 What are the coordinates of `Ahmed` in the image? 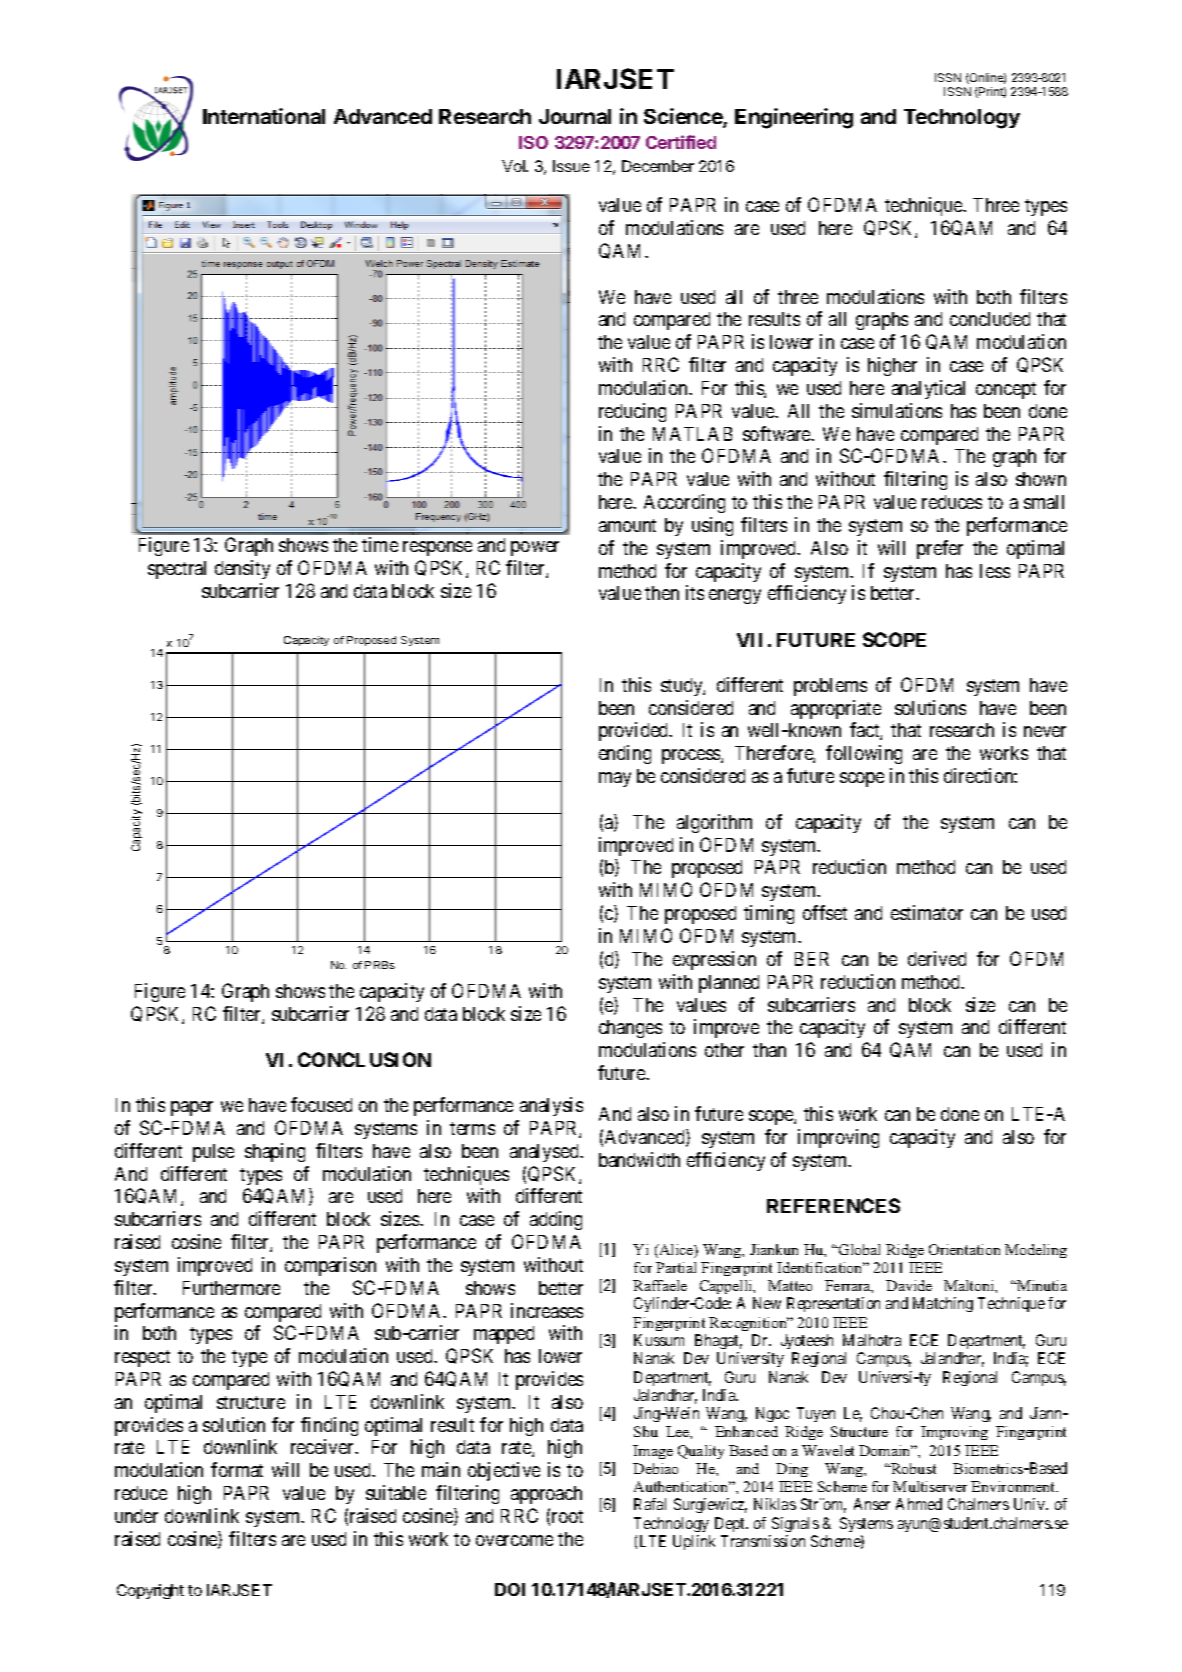 It's located at (919, 1504).
